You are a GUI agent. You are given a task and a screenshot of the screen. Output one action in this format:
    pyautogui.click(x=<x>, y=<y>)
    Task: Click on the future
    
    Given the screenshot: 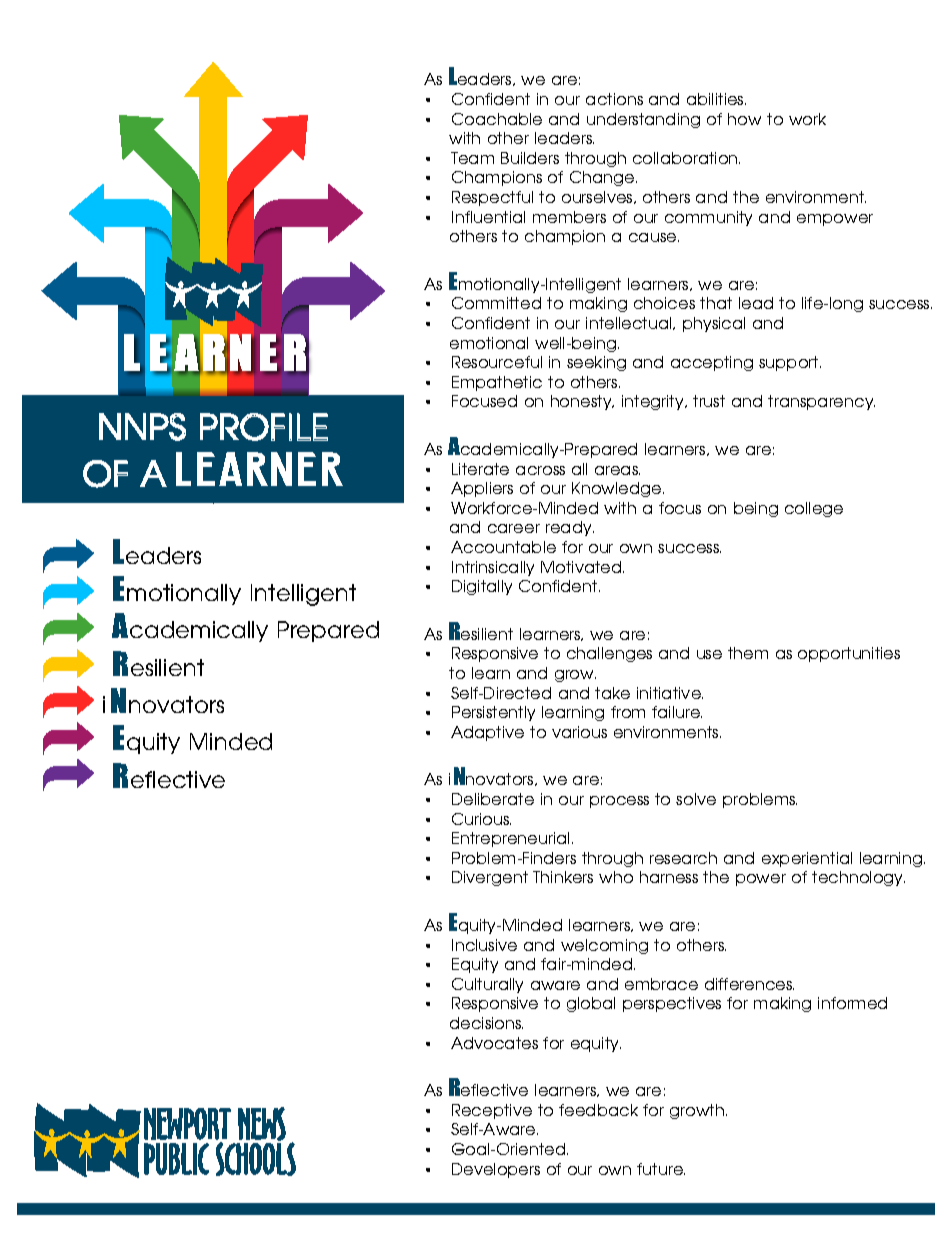 What is the action you would take?
    pyautogui.click(x=661, y=1169)
